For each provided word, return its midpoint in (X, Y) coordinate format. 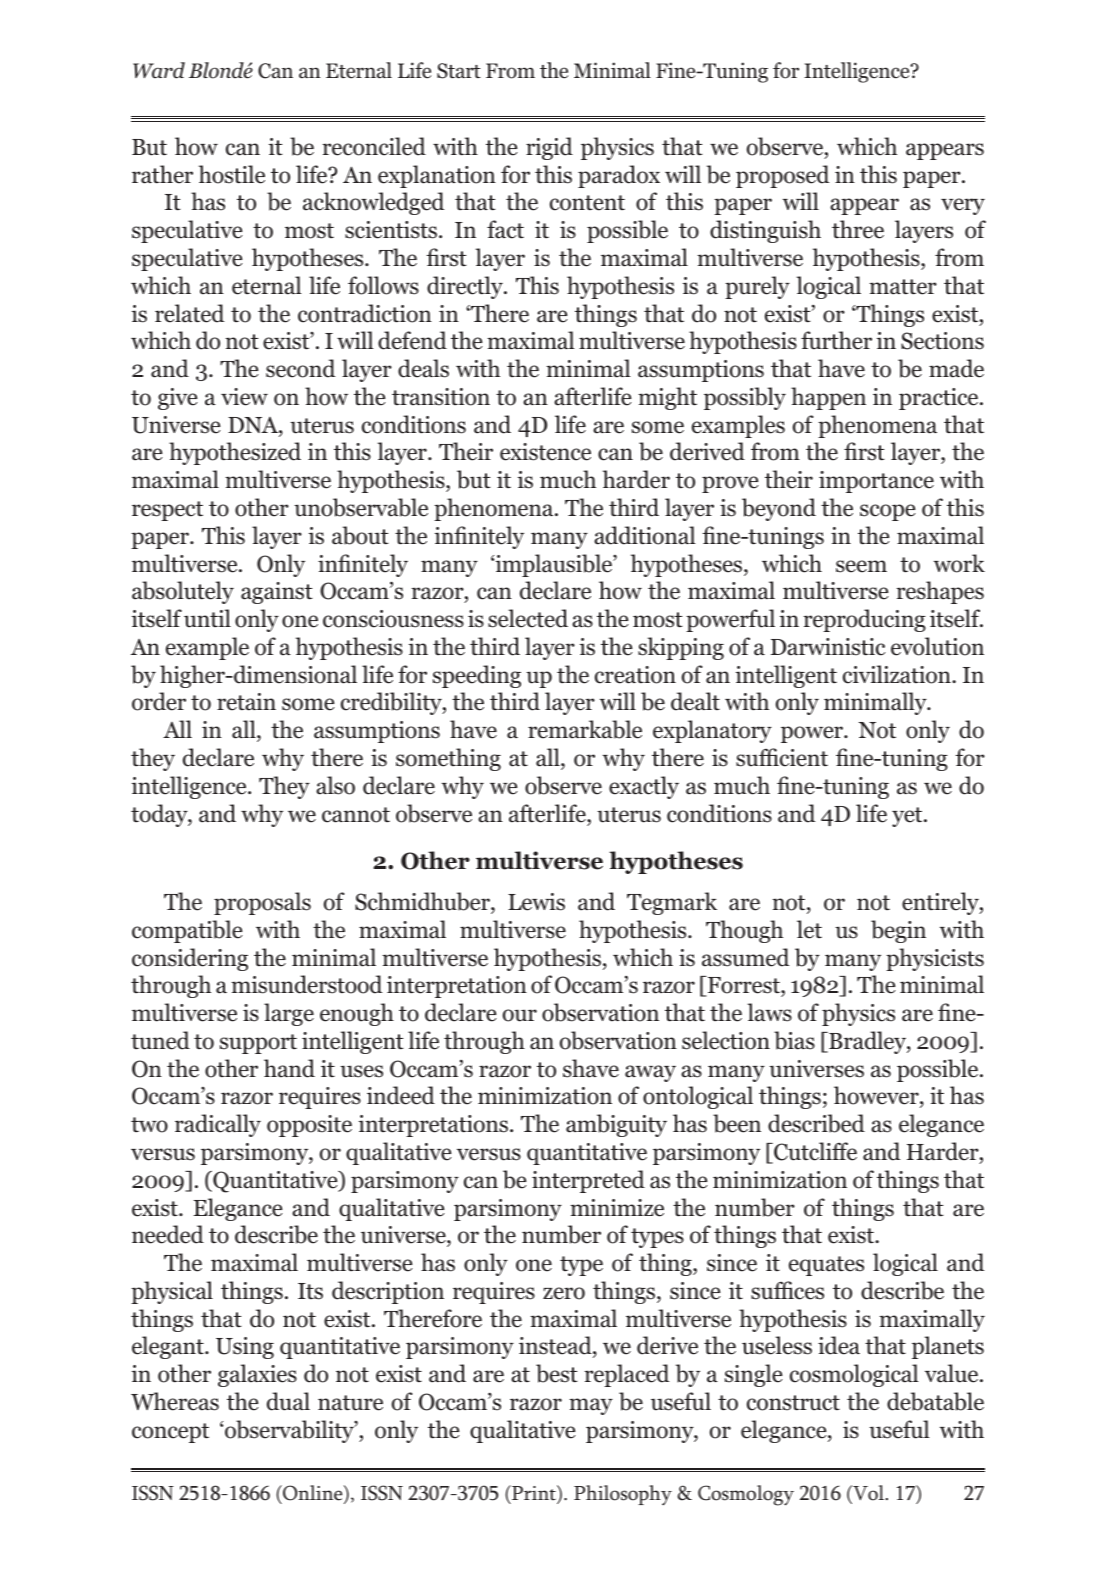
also (335, 785)
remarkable (585, 729)
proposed (782, 176)
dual (288, 1401)
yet (908, 817)
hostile (231, 174)
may (591, 1406)
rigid (549, 148)
